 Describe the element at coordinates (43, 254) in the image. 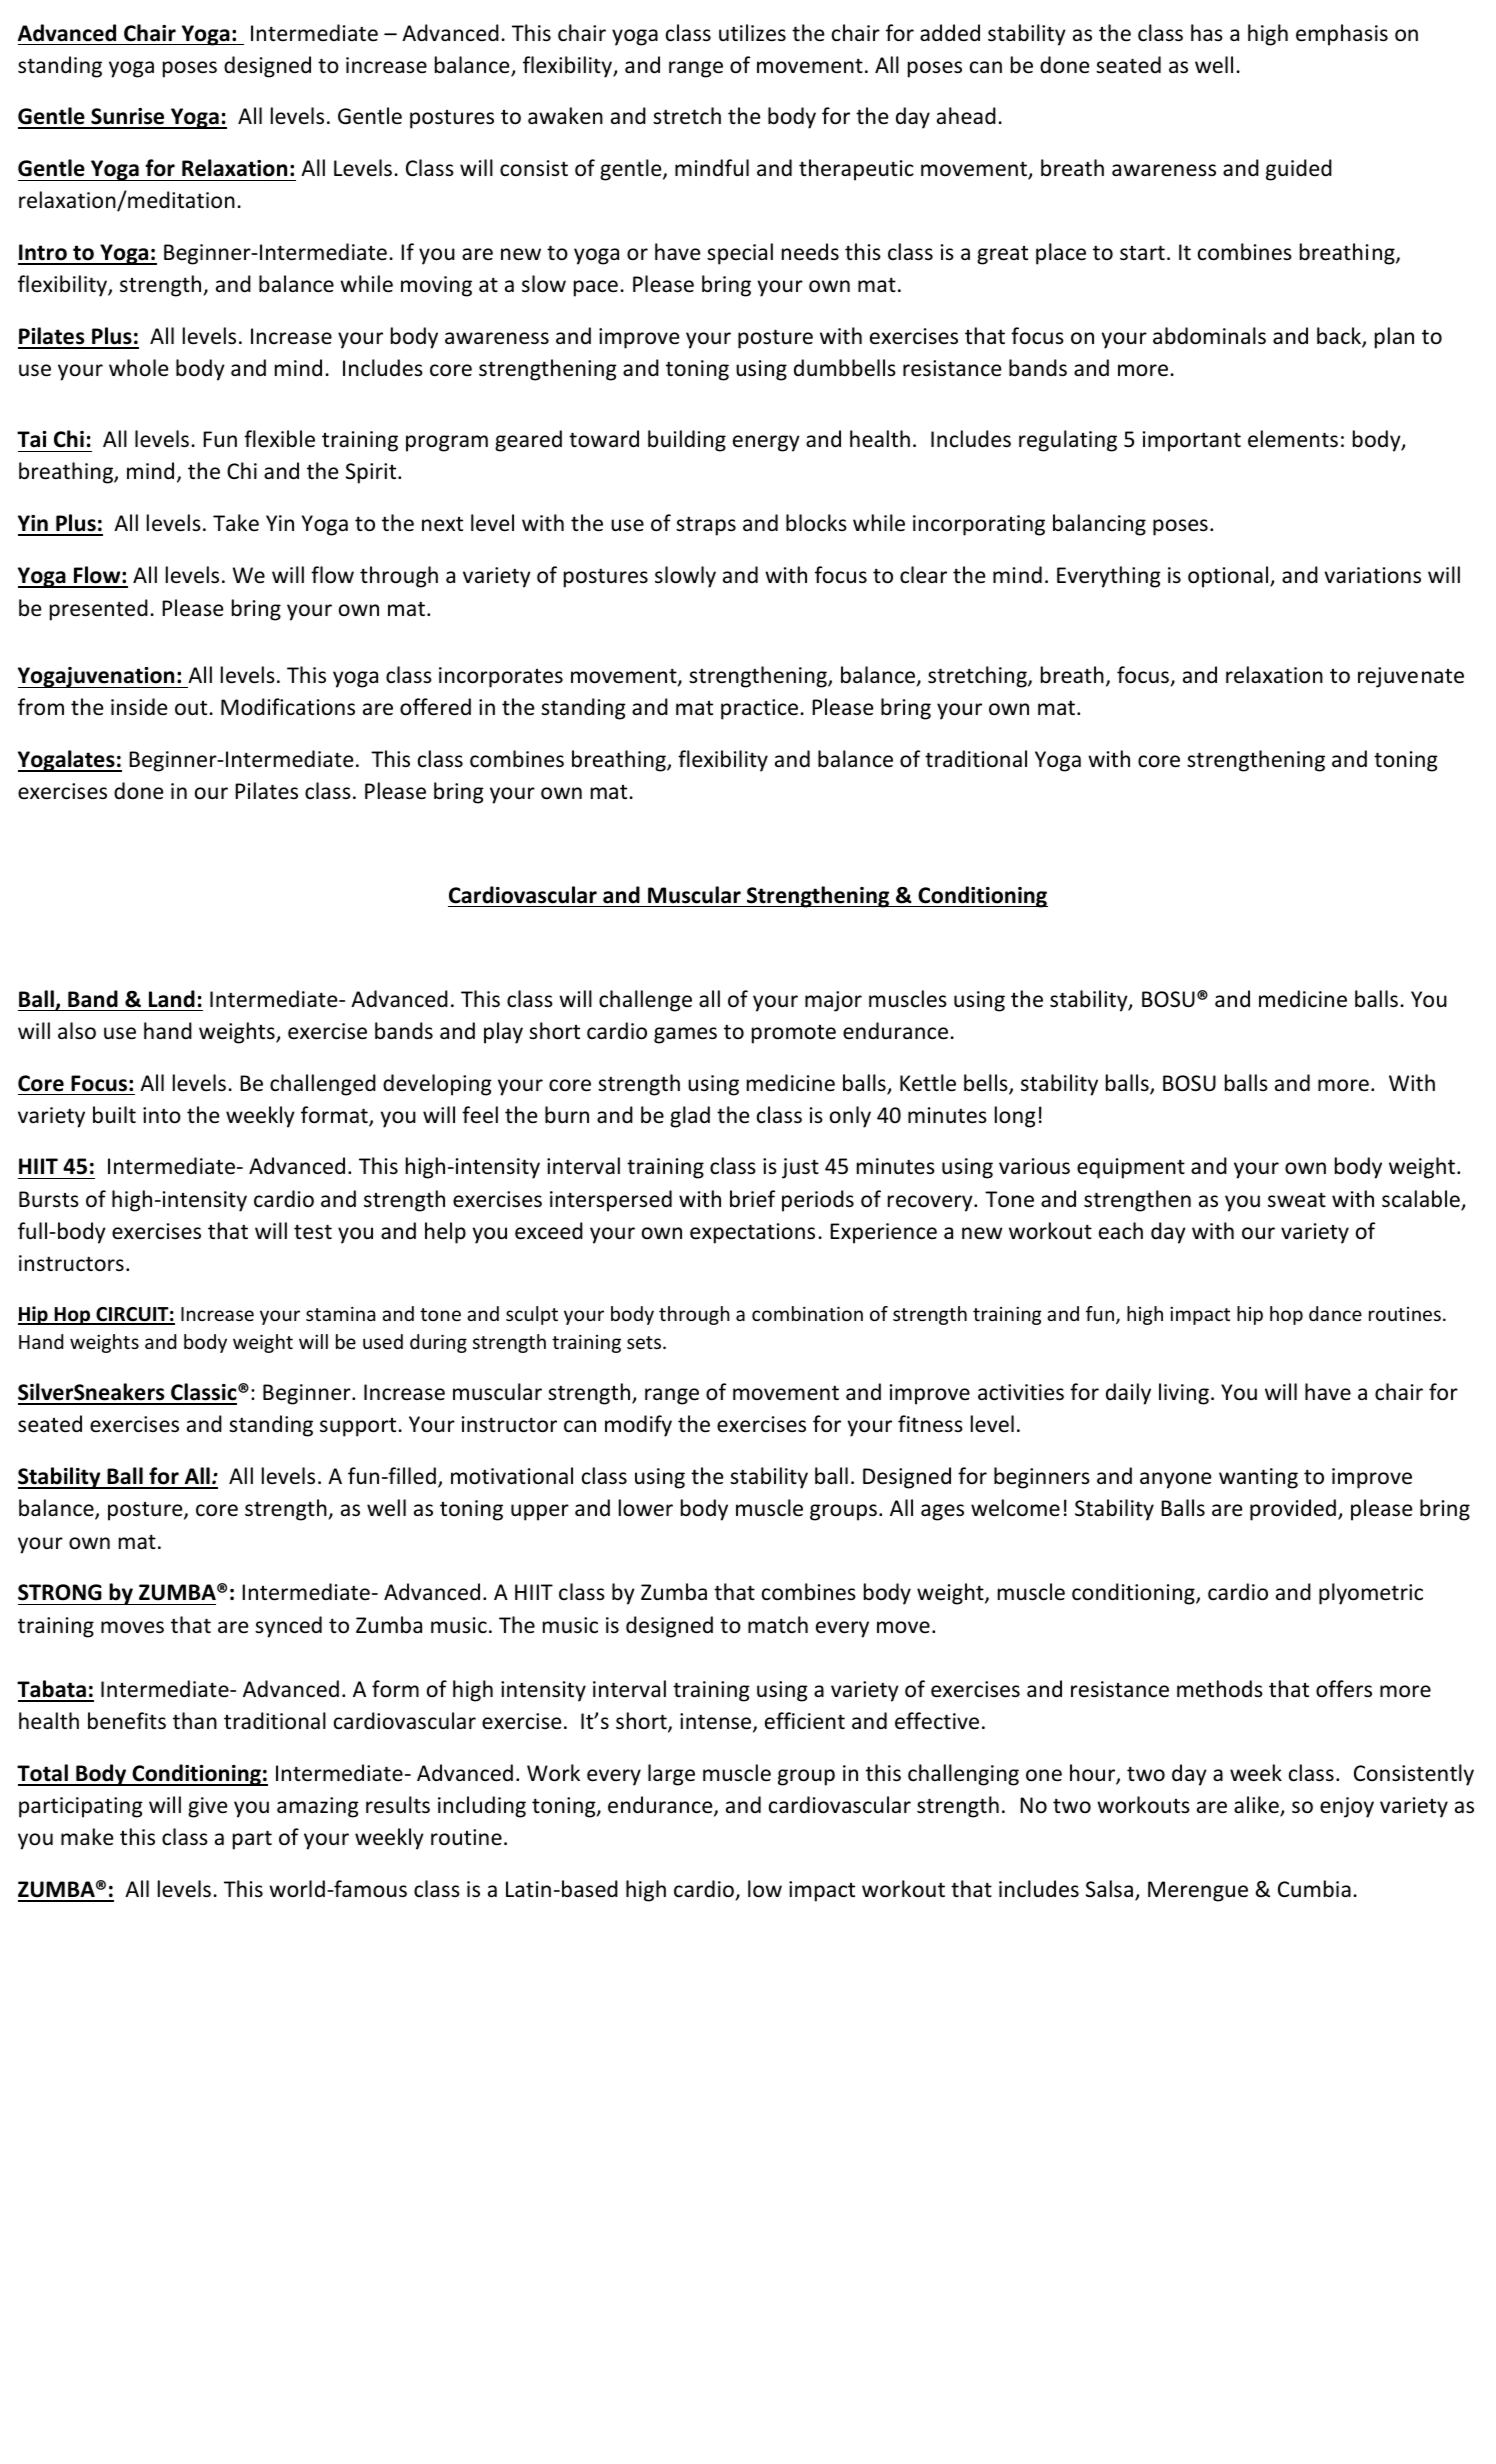

I see `Intro` at that location.
